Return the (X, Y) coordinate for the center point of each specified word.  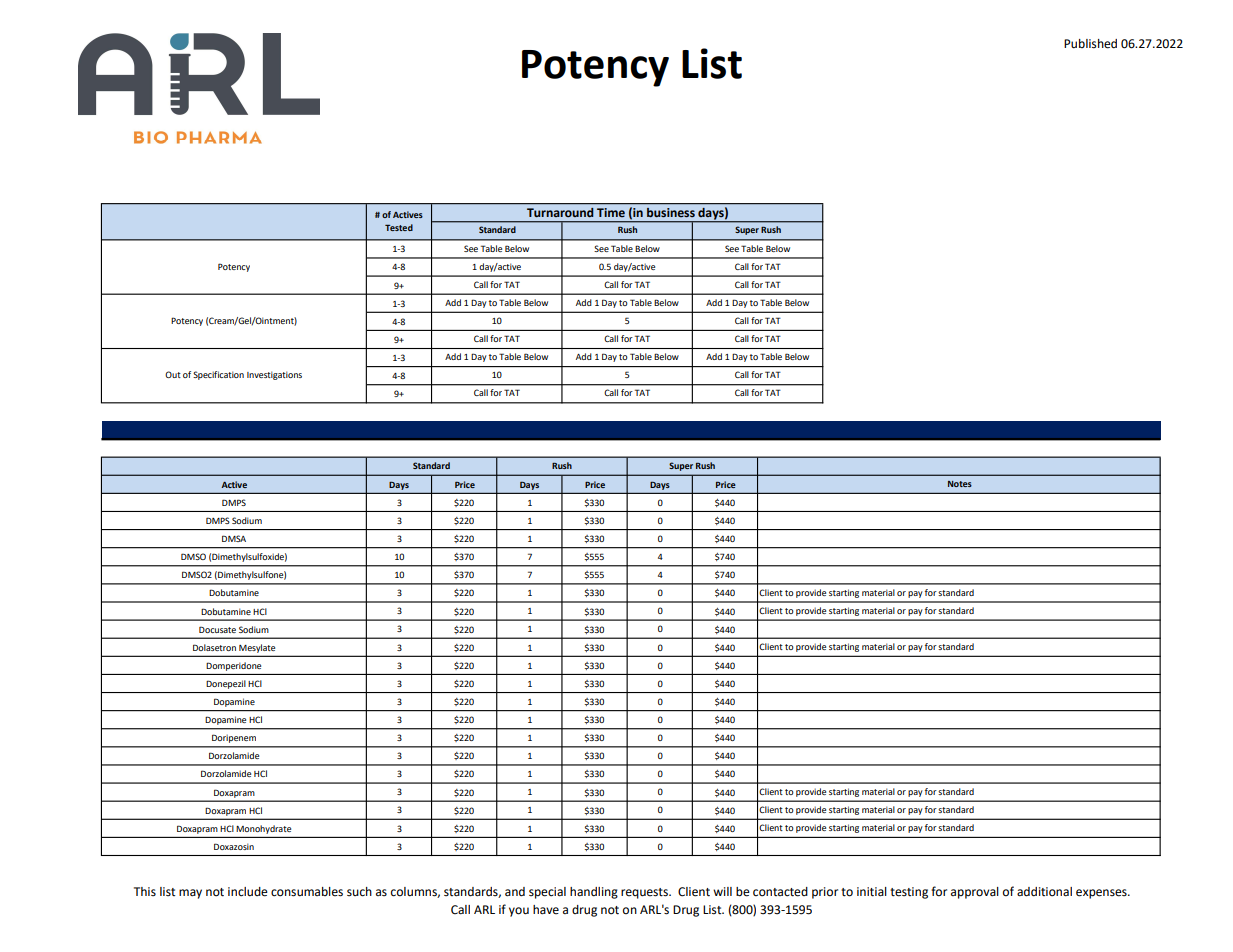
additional (1044, 892)
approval (975, 893)
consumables (307, 892)
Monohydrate (264, 829)
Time (611, 212)
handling (594, 893)
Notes (960, 484)
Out (173, 374)
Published (1090, 44)
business (671, 212)
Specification (218, 375)
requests (645, 893)
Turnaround (560, 212)
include (248, 892)
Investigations (274, 375)
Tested (399, 227)
